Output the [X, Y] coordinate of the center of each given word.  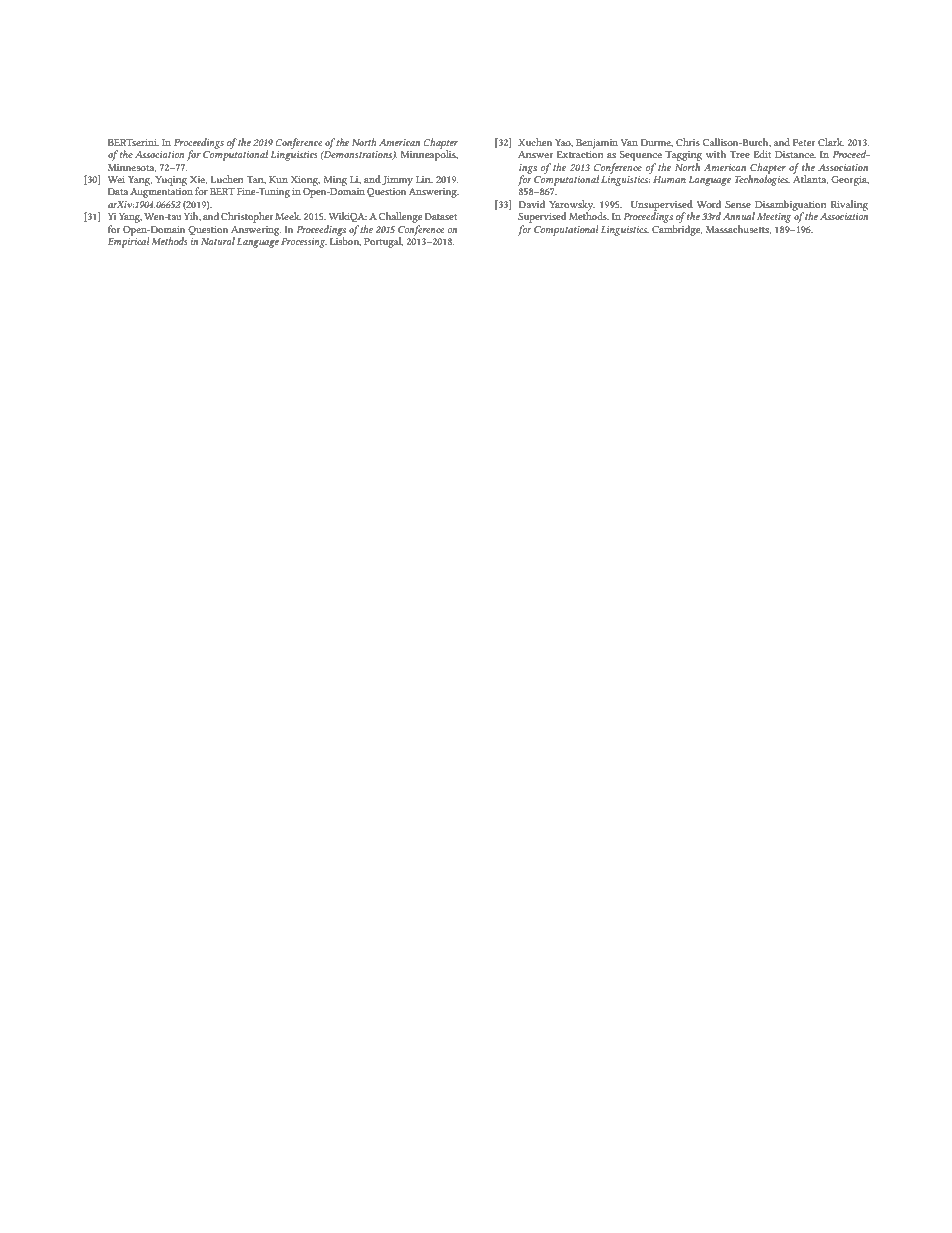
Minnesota [132, 168]
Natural [218, 241]
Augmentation [161, 193]
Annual [739, 216]
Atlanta [810, 178]
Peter [804, 142]
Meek [288, 216]
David [531, 204]
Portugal [383, 242]
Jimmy [397, 181]
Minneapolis [429, 154]
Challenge [400, 217]
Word [709, 204]
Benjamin [597, 144]
